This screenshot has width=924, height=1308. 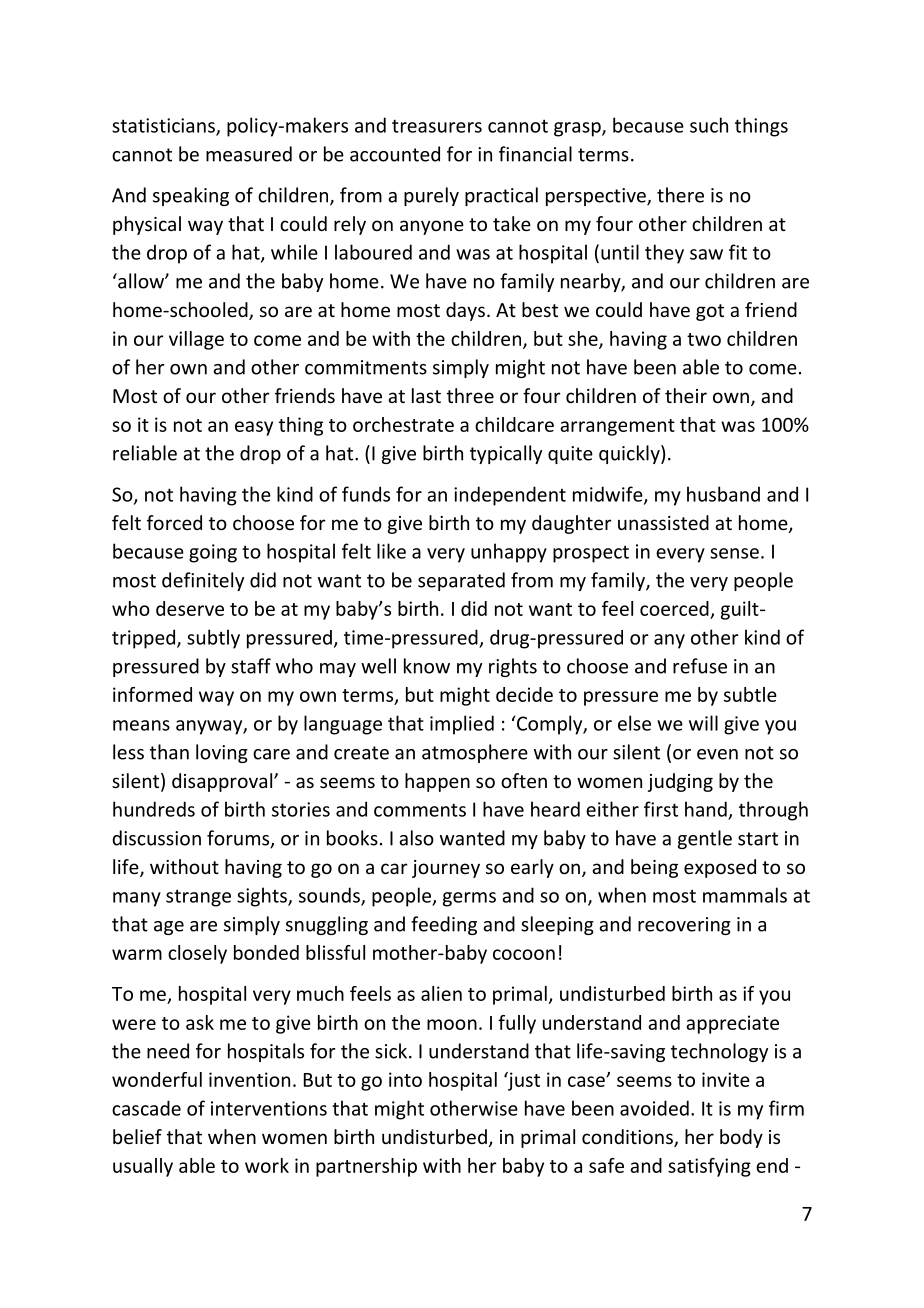 What do you see at coordinates (469, 899) in the screenshot?
I see `germs` at bounding box center [469, 899].
